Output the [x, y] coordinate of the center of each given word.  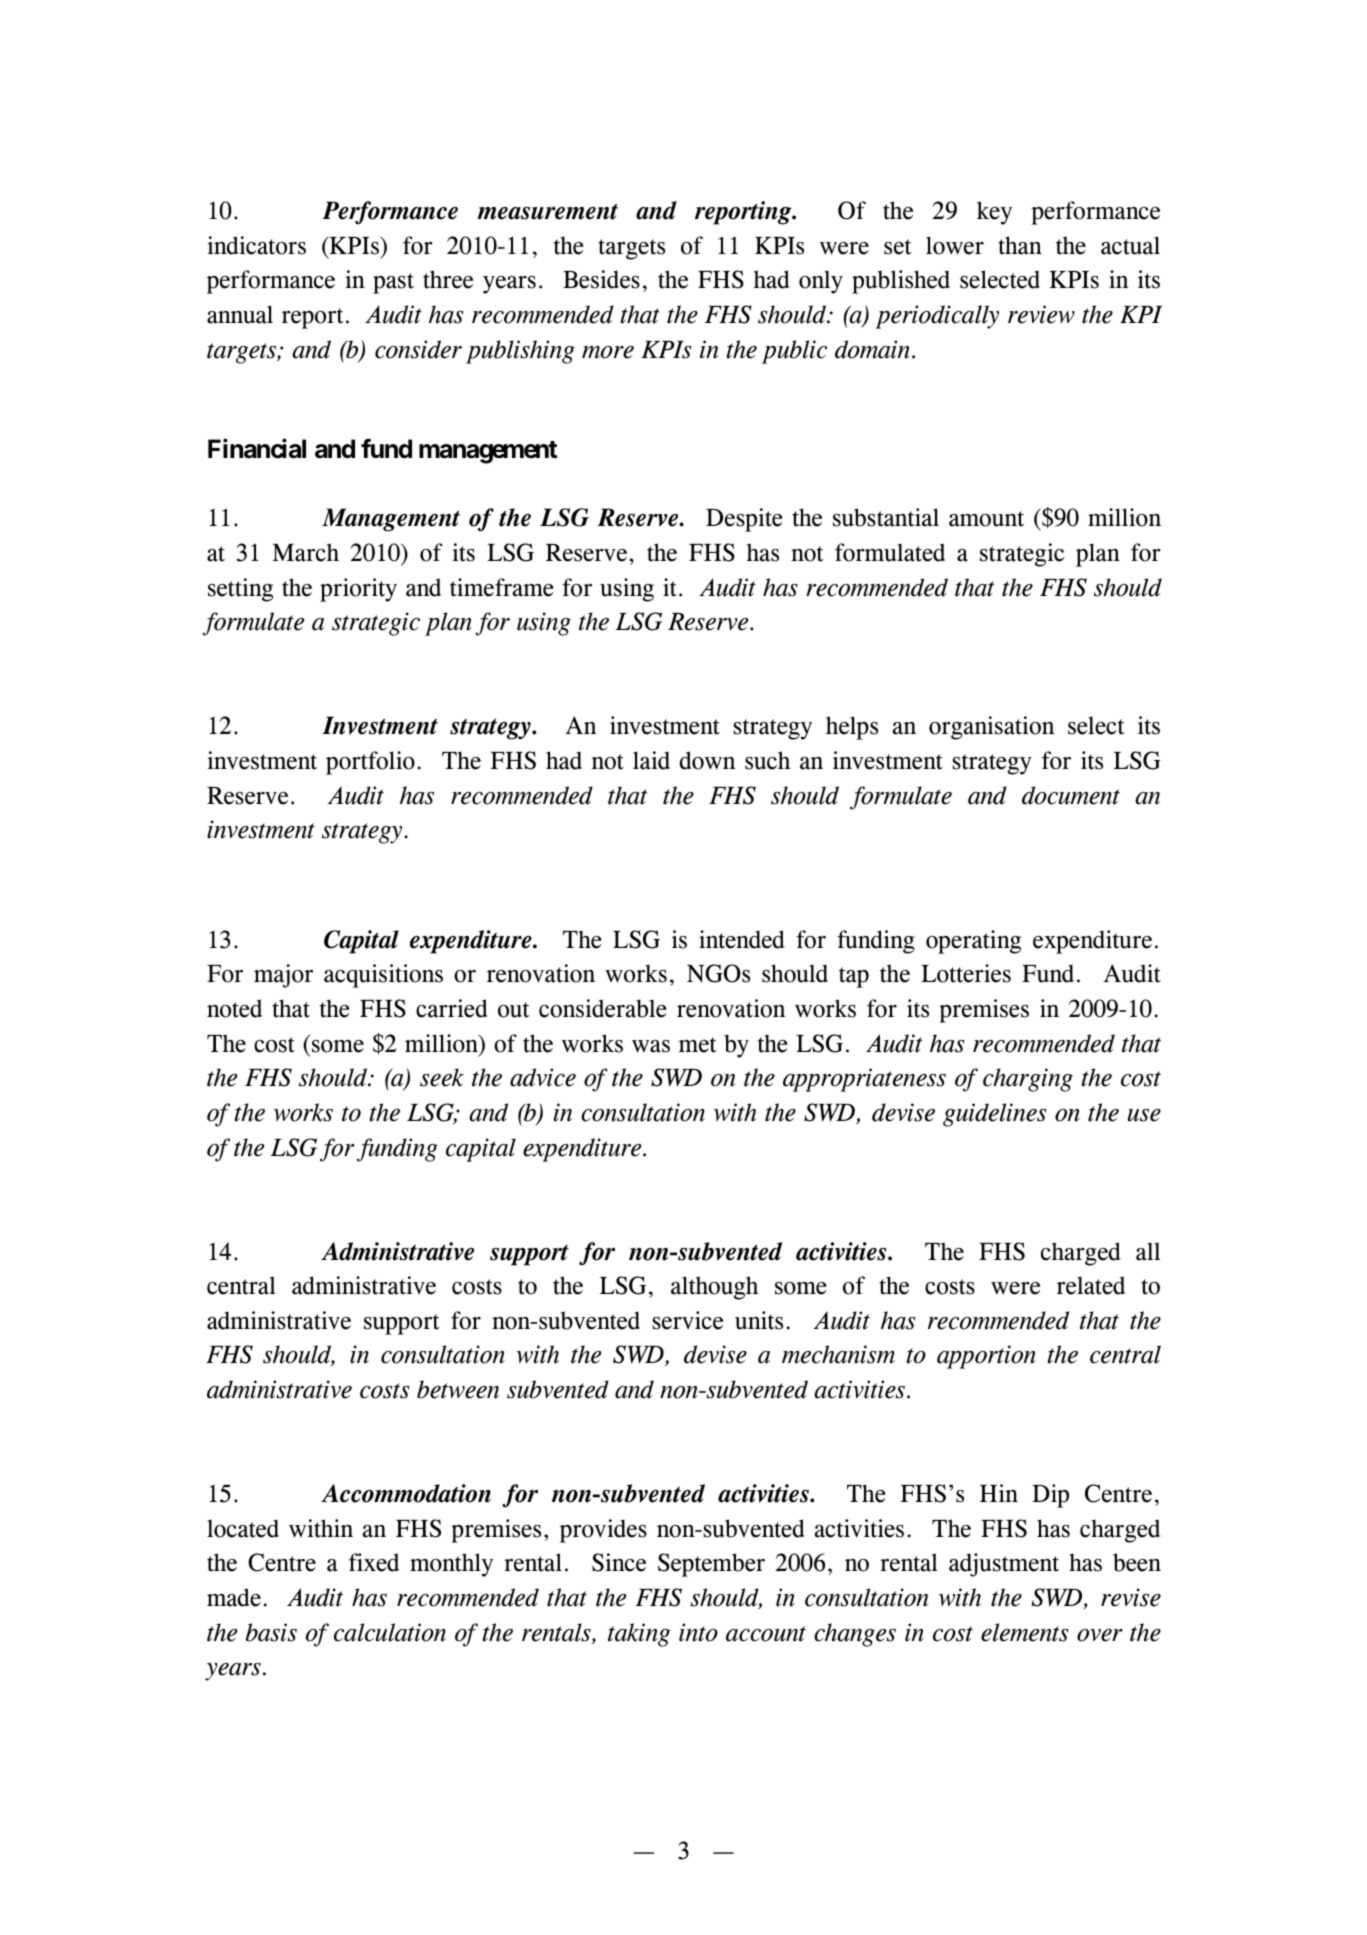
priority [358, 590]
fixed [374, 1562]
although [714, 1288]
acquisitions [383, 976]
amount [986, 519]
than [1020, 245]
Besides [601, 279]
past [393, 283]
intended [742, 939]
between [458, 1389]
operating [973, 942]
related [1091, 1285]
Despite [744, 520]
